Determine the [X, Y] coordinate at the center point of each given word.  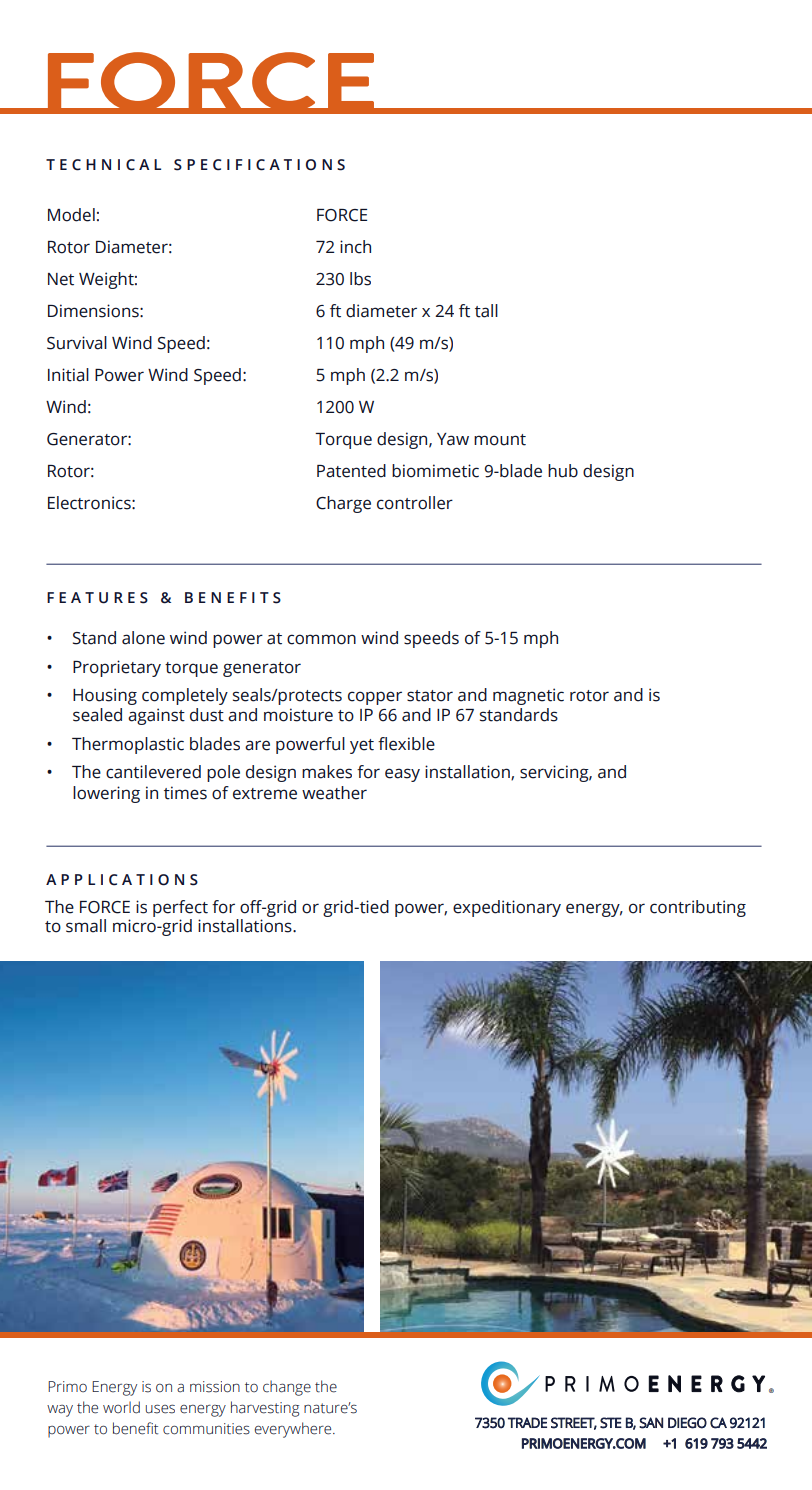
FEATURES [97, 598]
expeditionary [507, 908]
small [86, 926]
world [121, 1407]
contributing [698, 908]
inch [355, 247]
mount [500, 440]
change [287, 1388]
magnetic [528, 696]
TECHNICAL [103, 165]
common [321, 639]
